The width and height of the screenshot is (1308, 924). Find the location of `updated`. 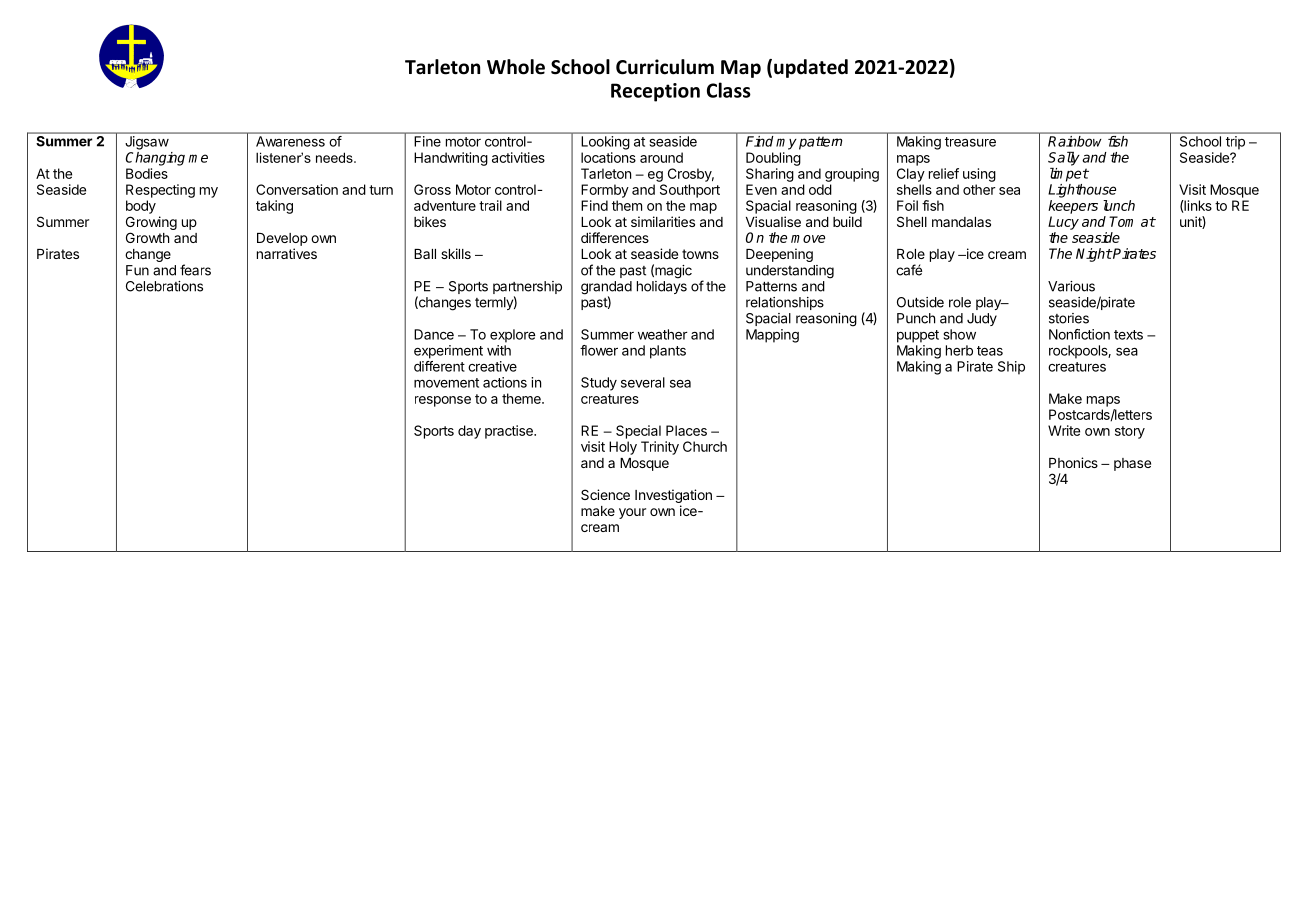

updated is located at coordinates (811, 68).
